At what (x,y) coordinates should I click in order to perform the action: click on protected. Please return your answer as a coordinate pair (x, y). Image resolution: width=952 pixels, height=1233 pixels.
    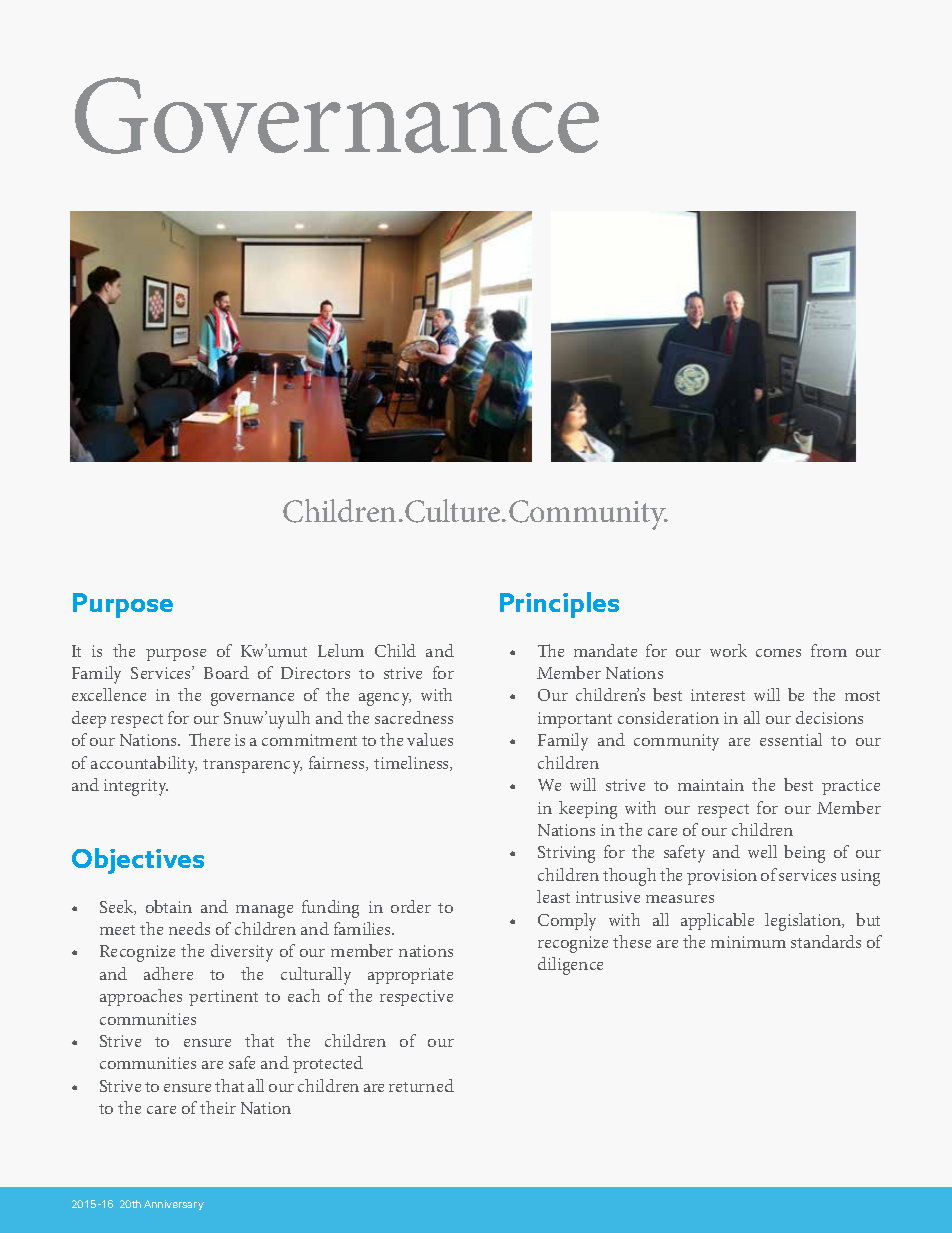
    Looking at the image, I should click on (328, 1064).
